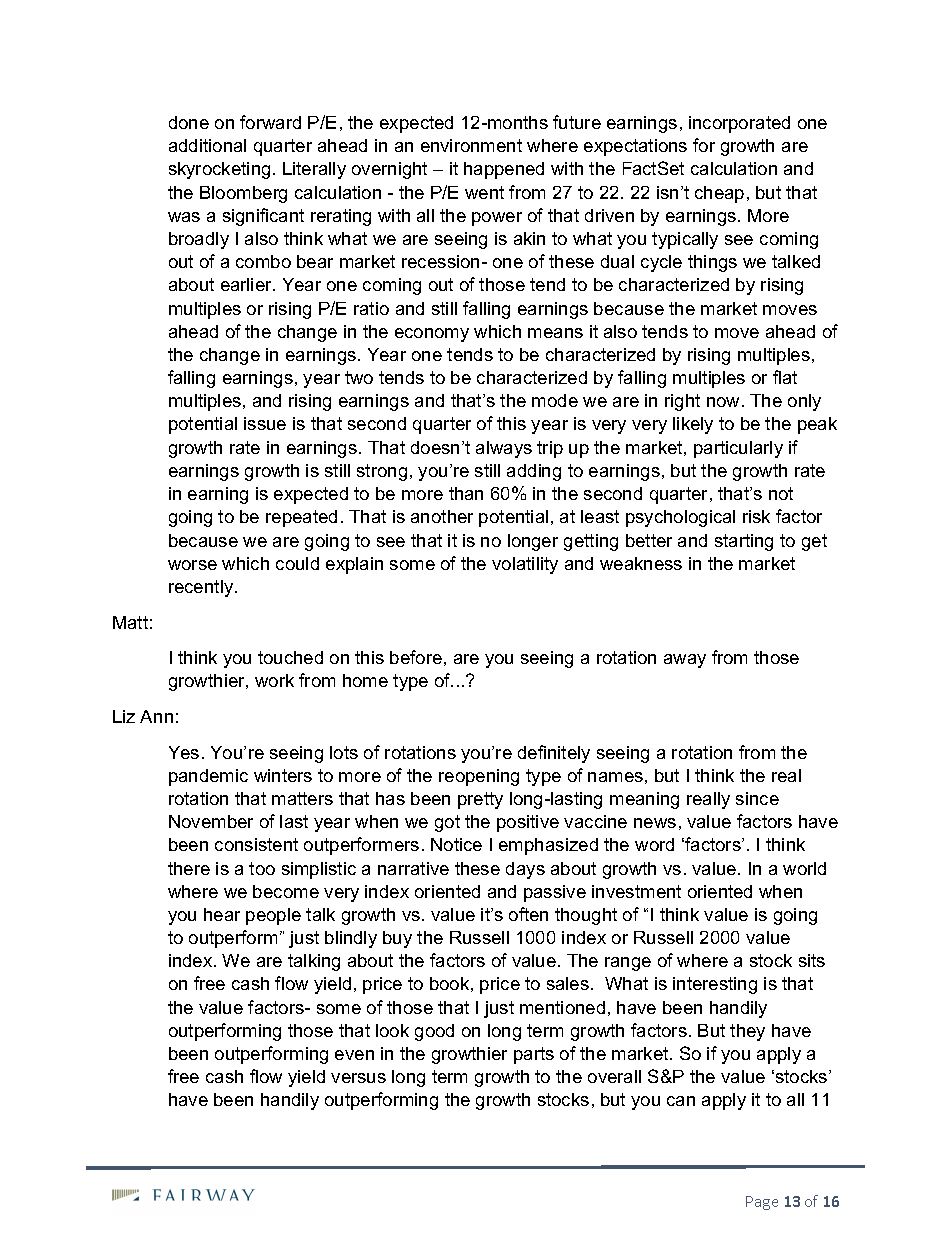 The height and width of the page is (1233, 952). What do you see at coordinates (416, 657) in the page?
I see `before` at bounding box center [416, 657].
